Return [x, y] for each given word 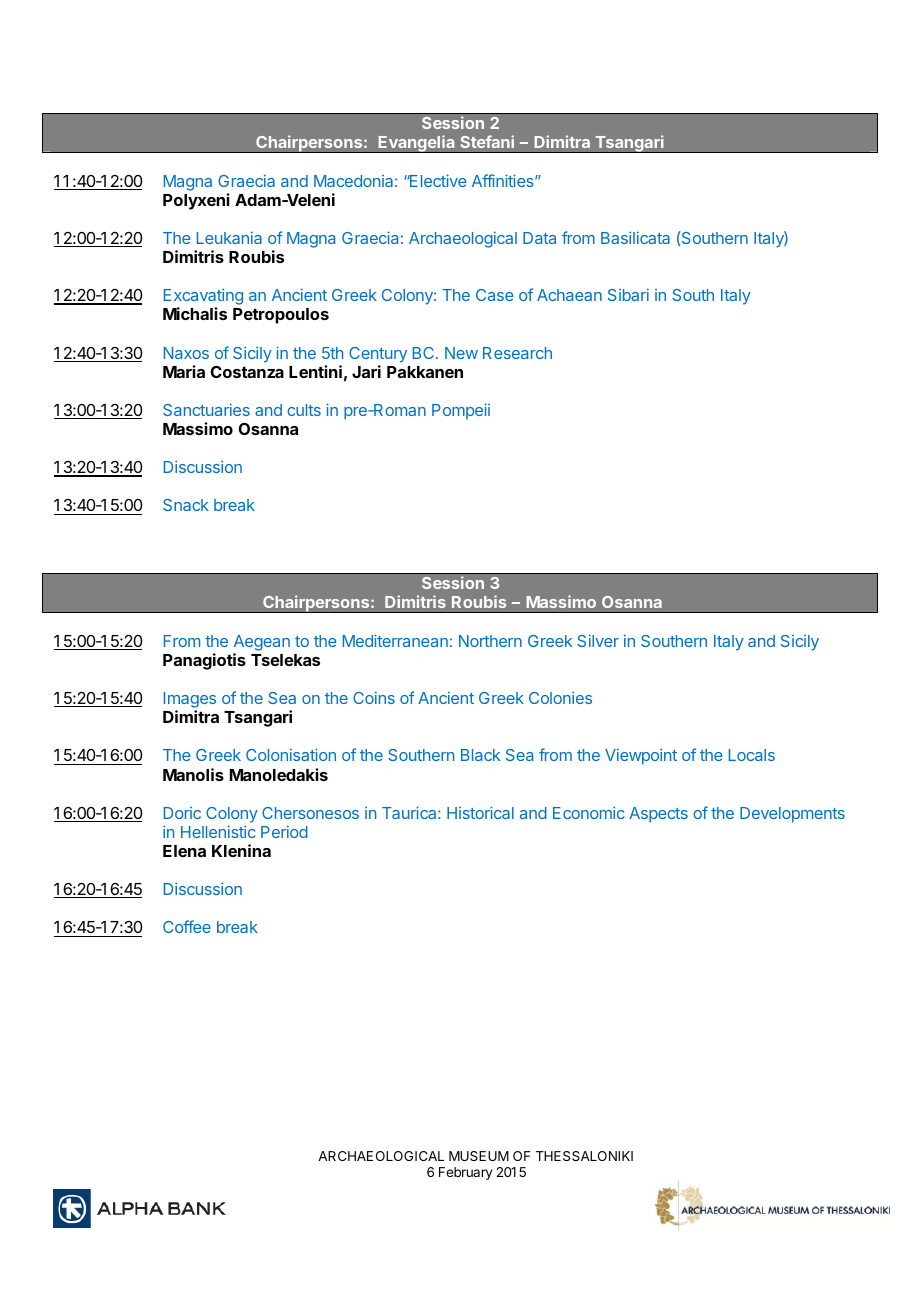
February [465, 1173]
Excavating [203, 298]
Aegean [262, 643]
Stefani [487, 141]
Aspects [658, 815]
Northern [490, 641]
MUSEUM [479, 1156]
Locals [752, 755]
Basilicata [635, 237]
